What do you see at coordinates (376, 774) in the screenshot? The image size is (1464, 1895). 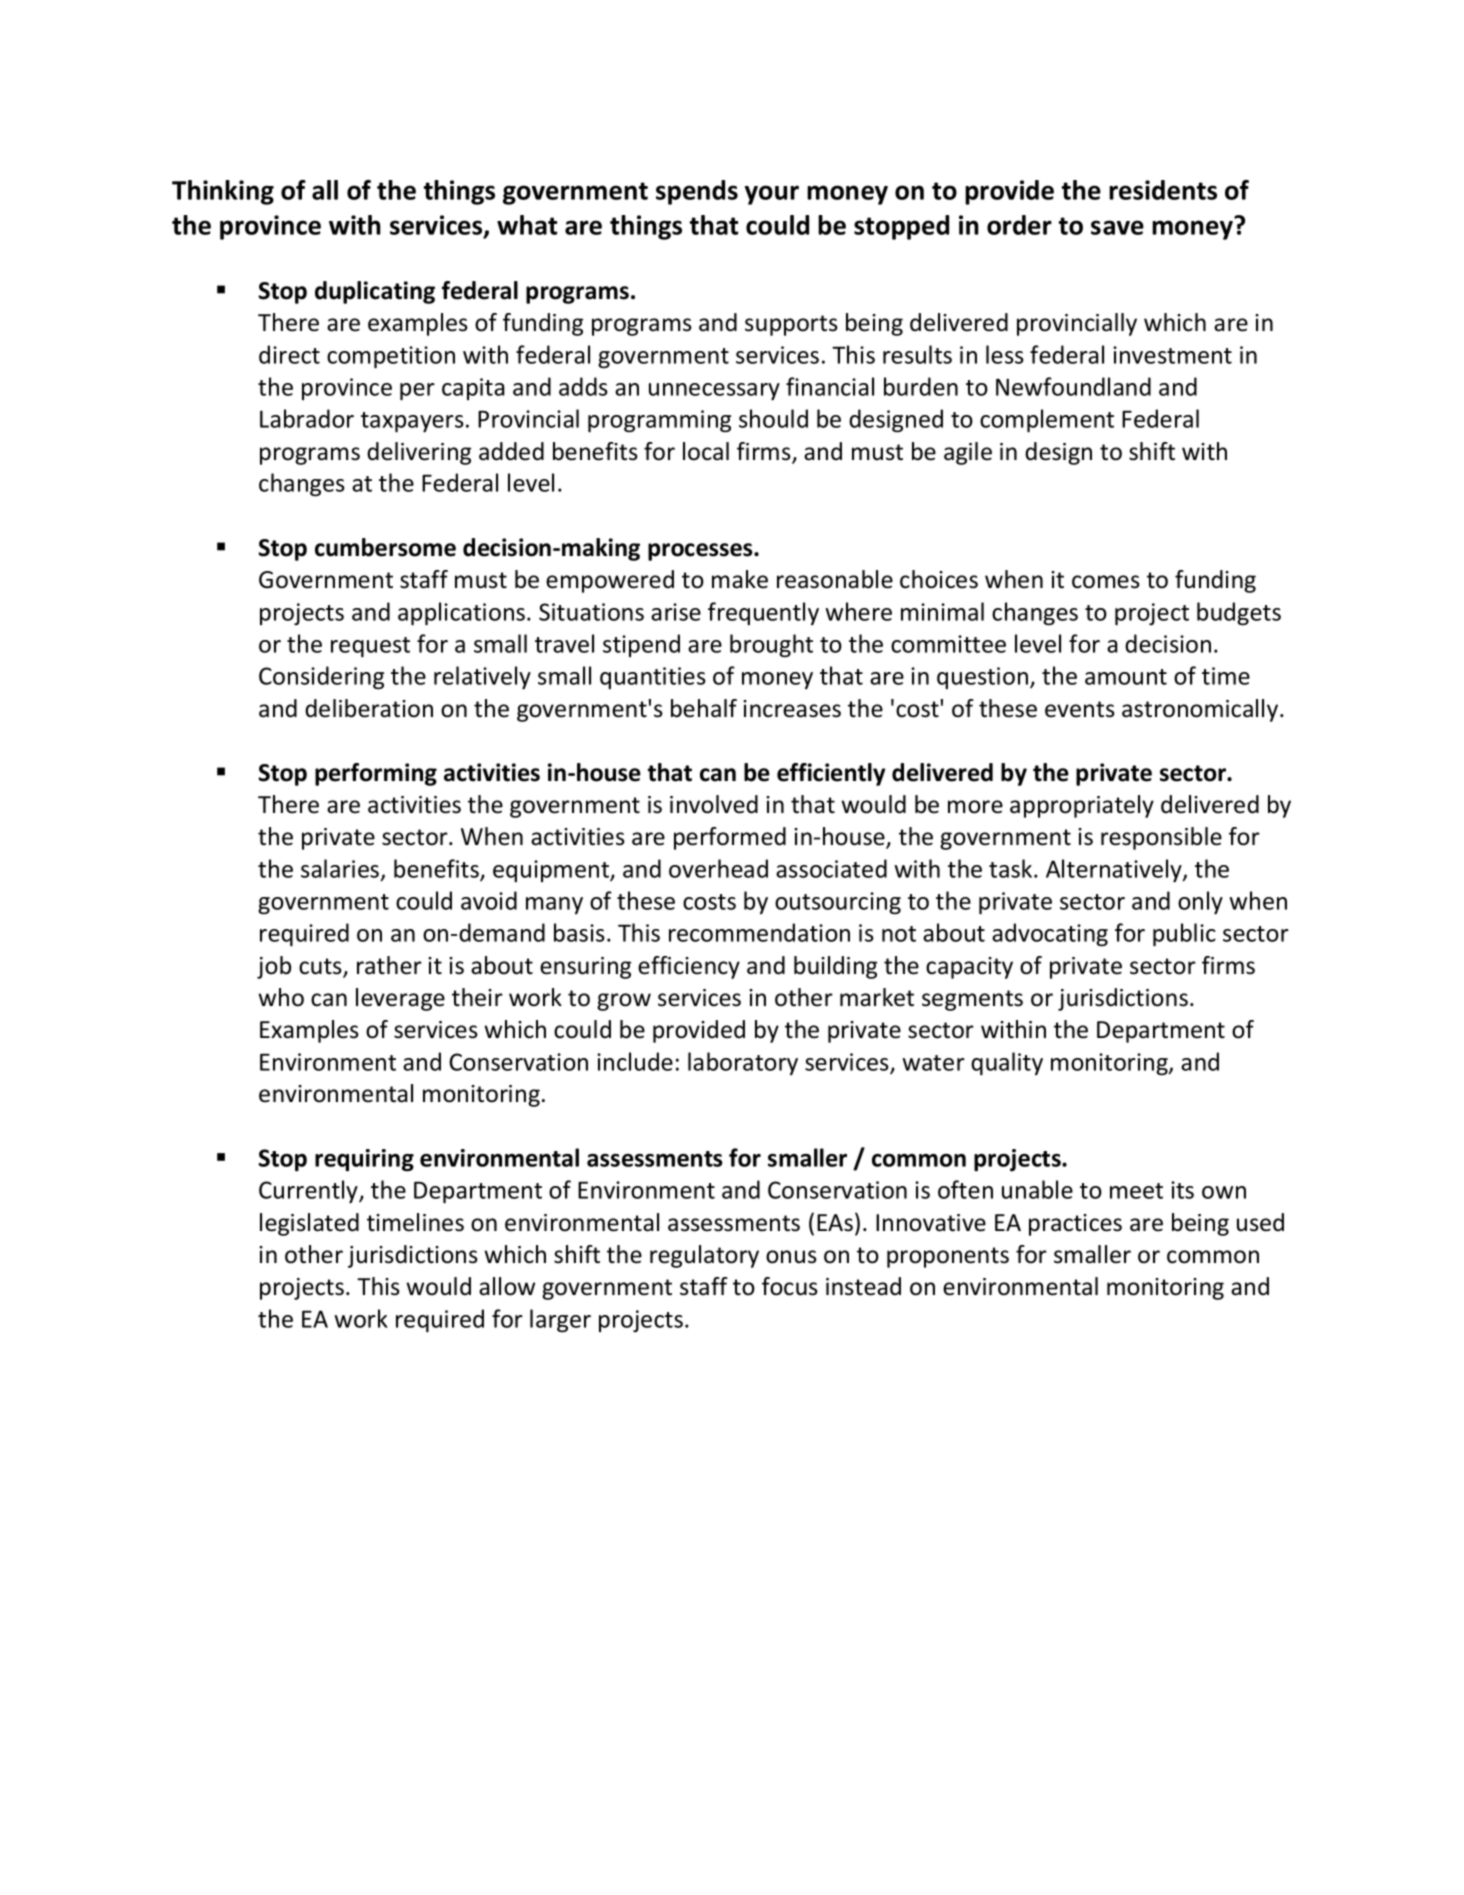 I see `performing` at bounding box center [376, 774].
